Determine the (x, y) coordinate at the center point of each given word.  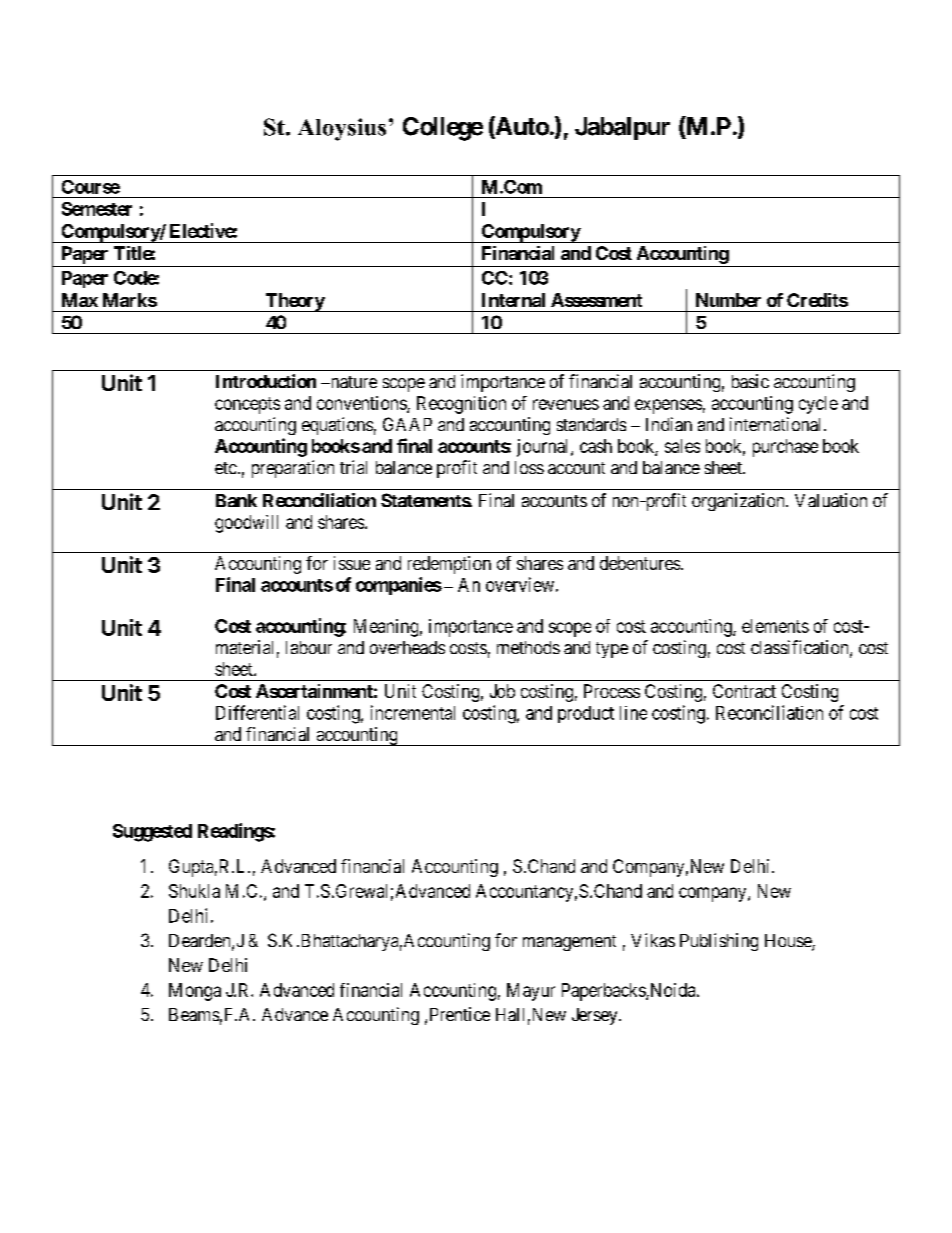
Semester (97, 209)
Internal (513, 300)
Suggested (152, 833)
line (633, 713)
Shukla (194, 891)
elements (775, 626)
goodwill (246, 524)
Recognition (461, 405)
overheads (407, 647)
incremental (413, 712)
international (777, 424)
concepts (247, 405)
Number (728, 300)
